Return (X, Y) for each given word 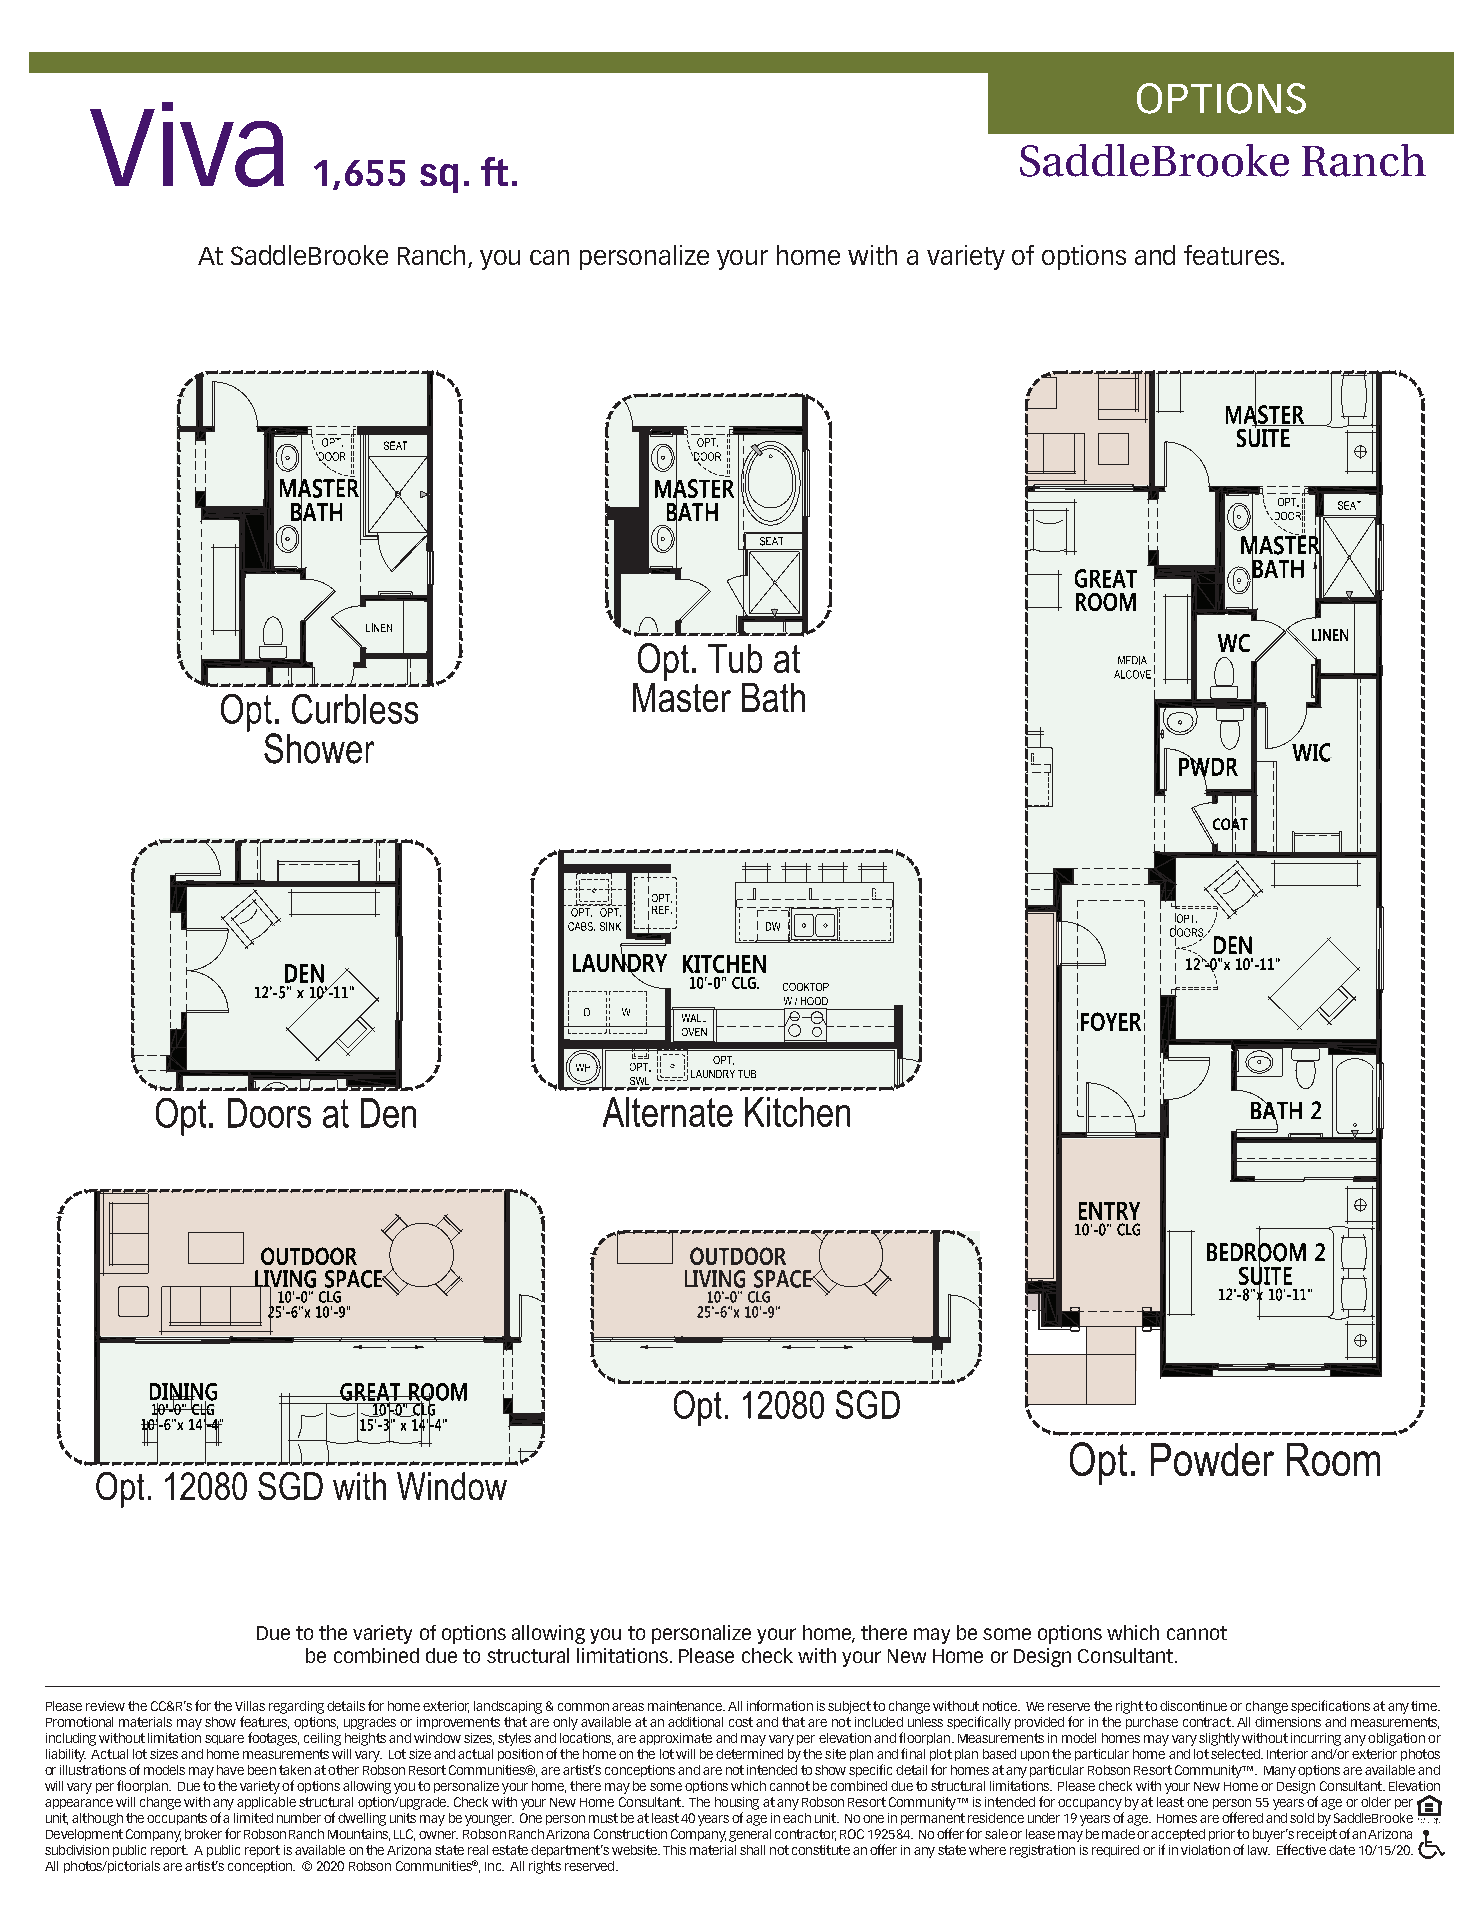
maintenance (686, 1706)
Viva (187, 144)
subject (849, 1707)
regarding (296, 1707)
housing (737, 1803)
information (780, 1705)
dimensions (1288, 1722)
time (1425, 1706)
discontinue (1193, 1706)
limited (253, 1818)
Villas (250, 1706)
